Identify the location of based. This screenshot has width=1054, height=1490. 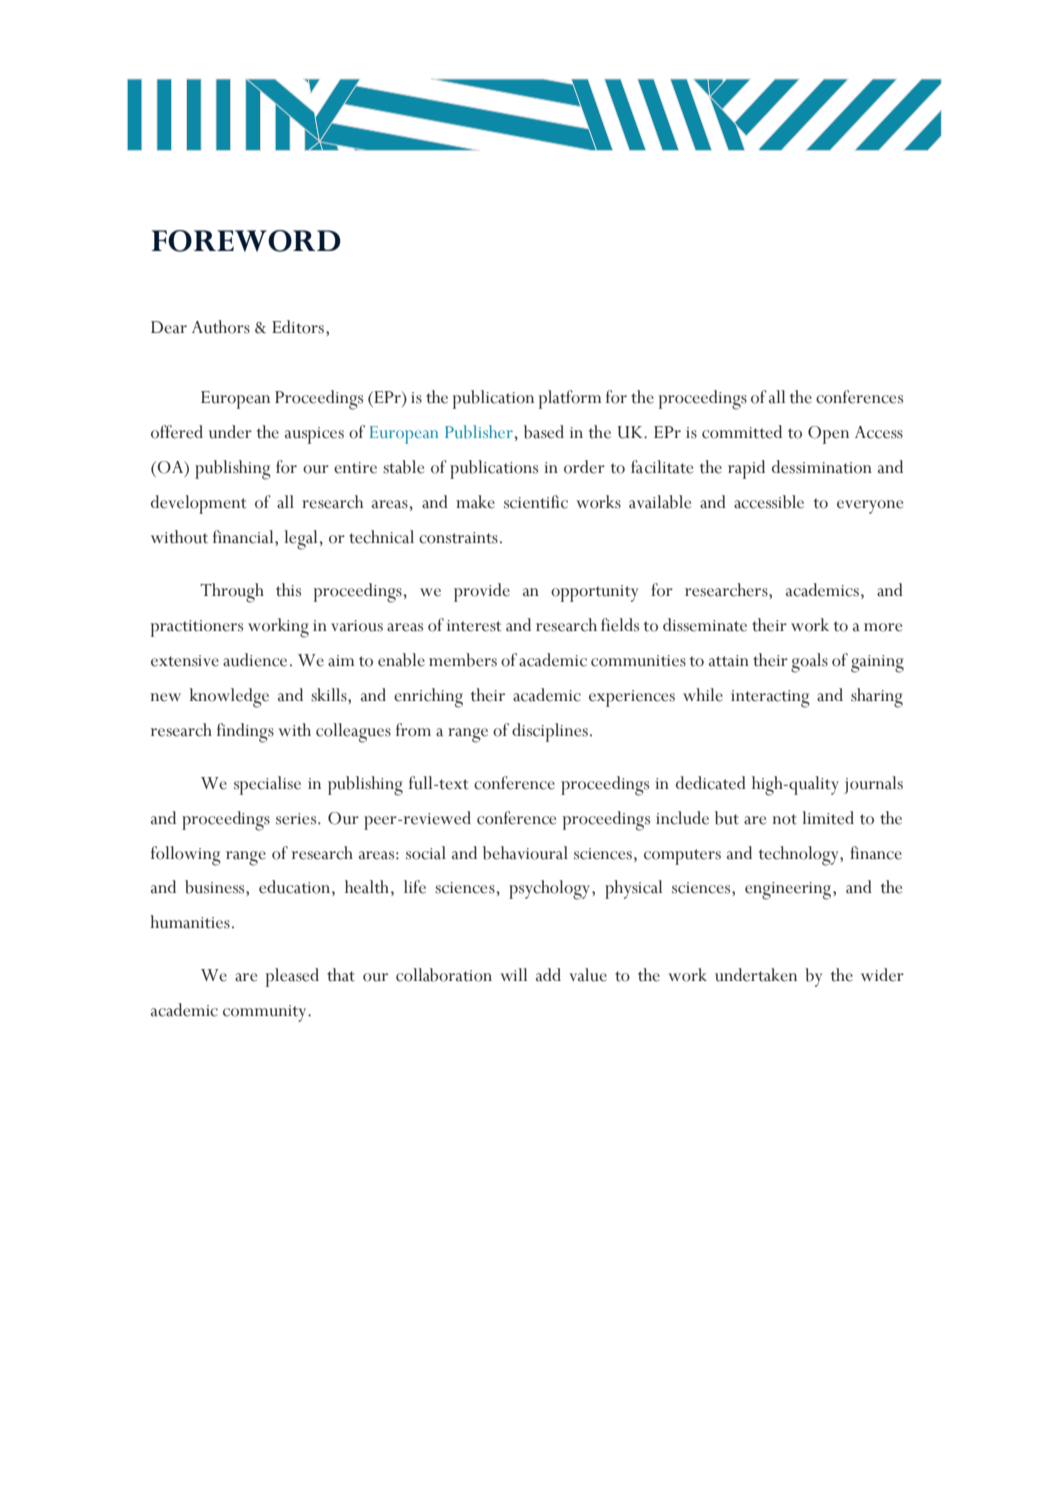
(544, 432).
